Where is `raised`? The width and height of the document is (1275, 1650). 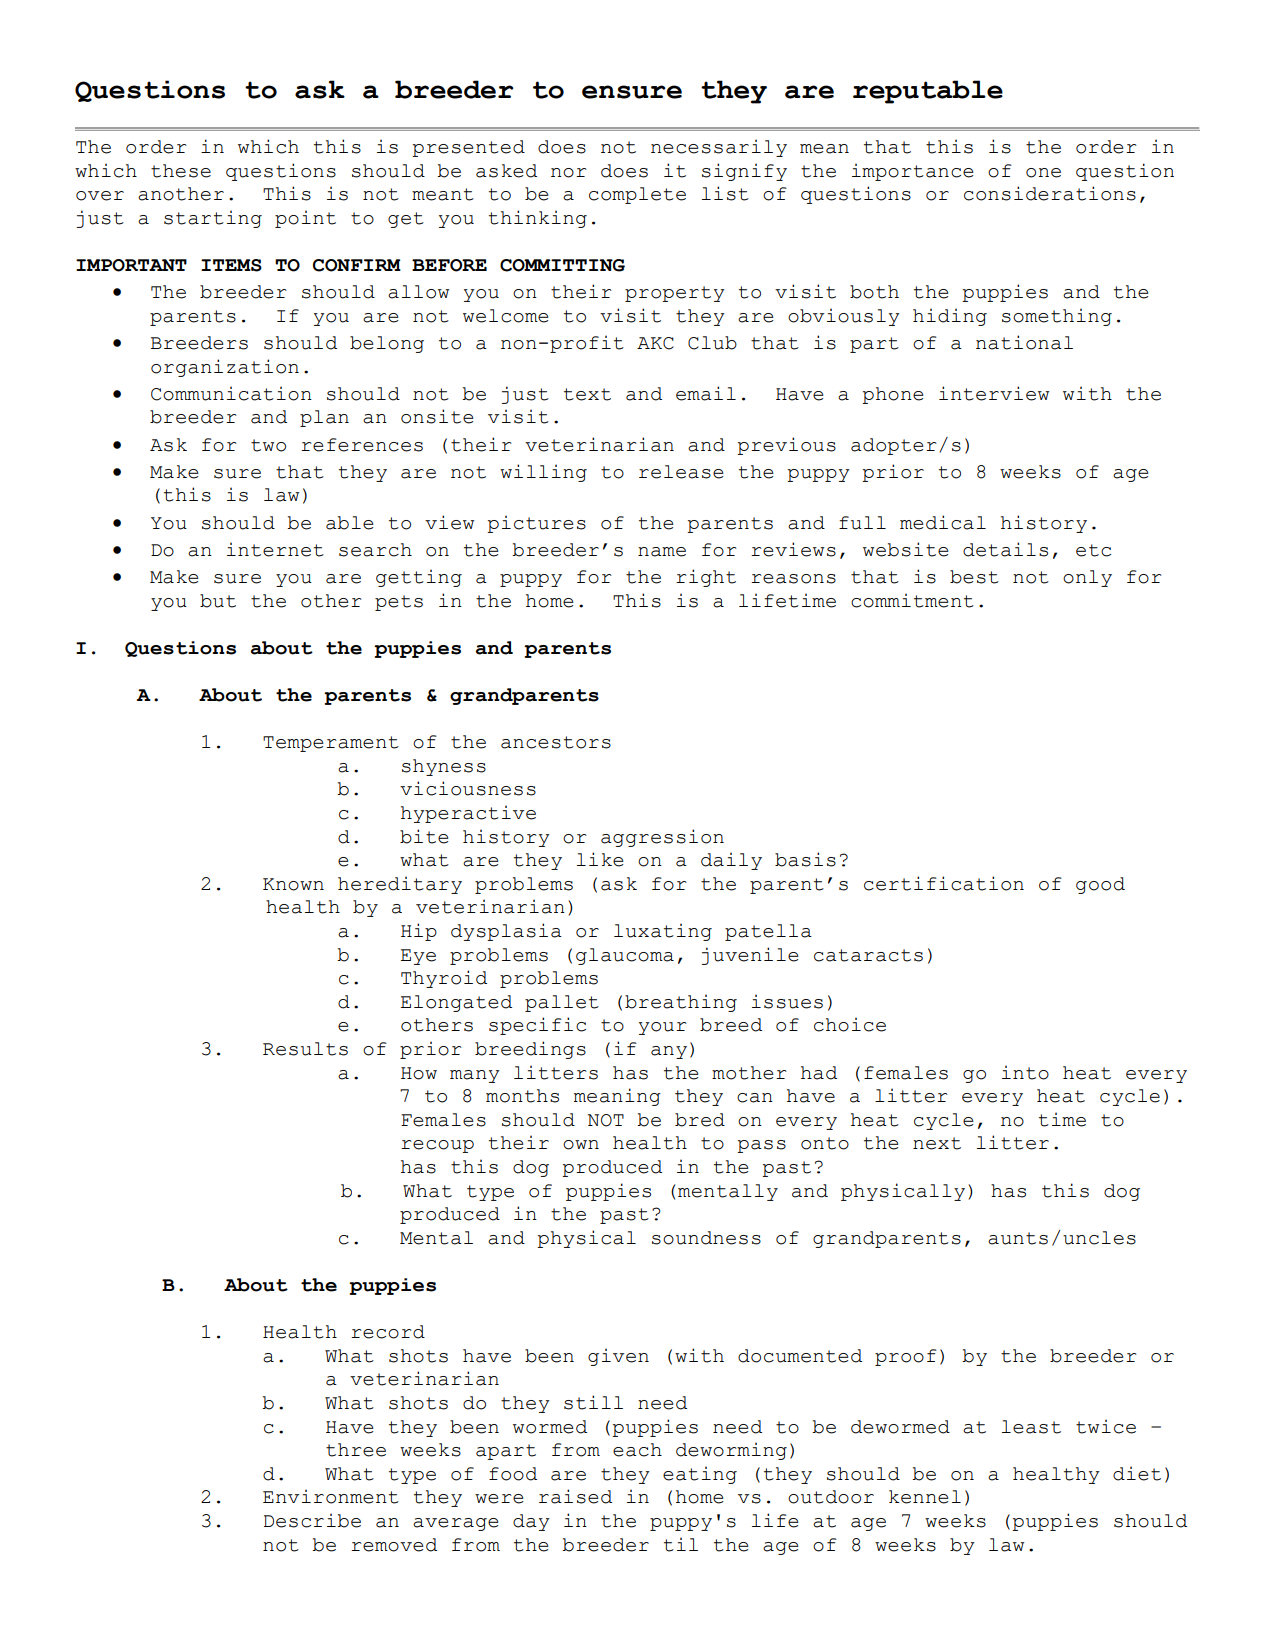
raised is located at coordinates (575, 1496).
